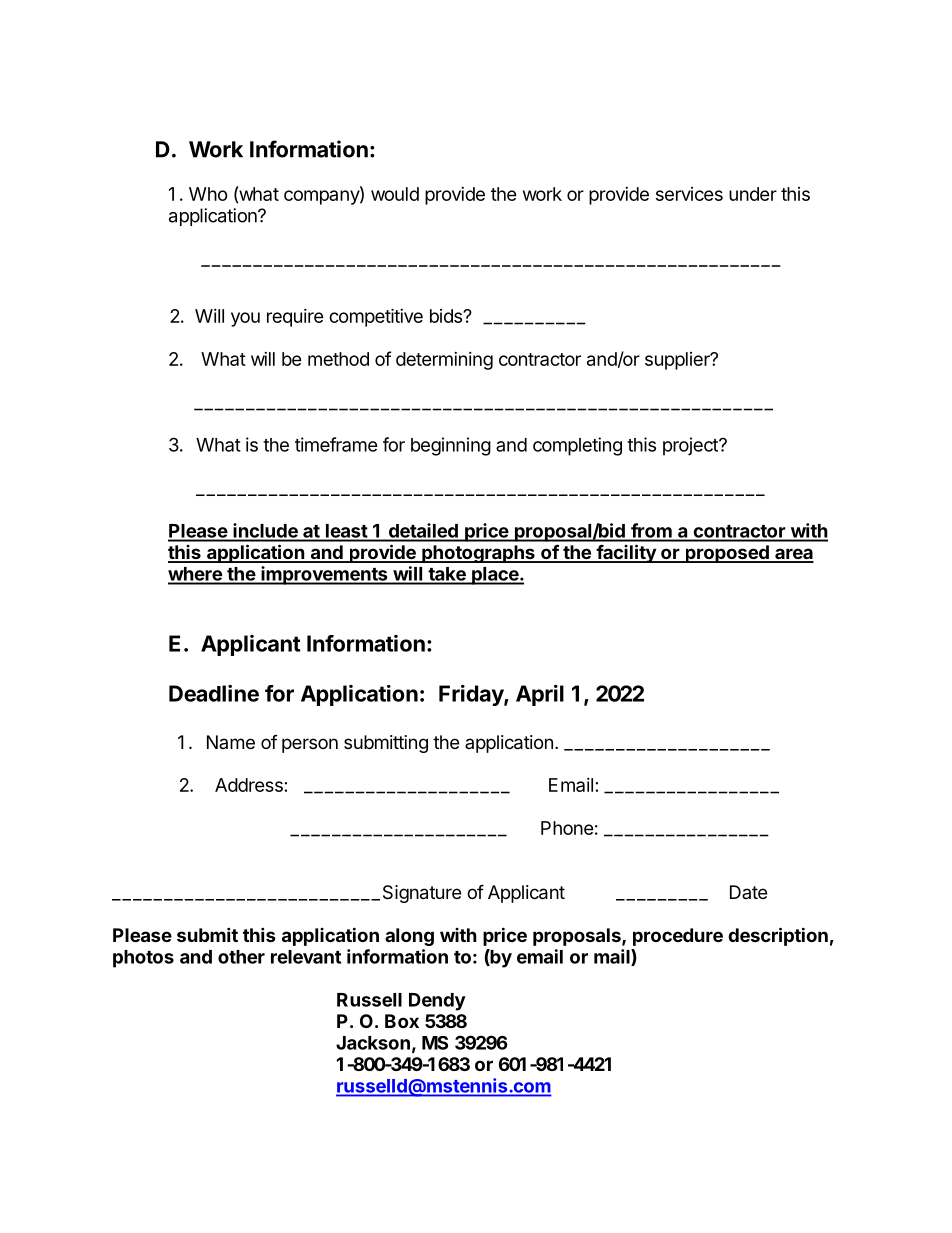 Image resolution: width=952 pixels, height=1233 pixels. Describe the element at coordinates (231, 742) in the screenshot. I see `Name` at that location.
